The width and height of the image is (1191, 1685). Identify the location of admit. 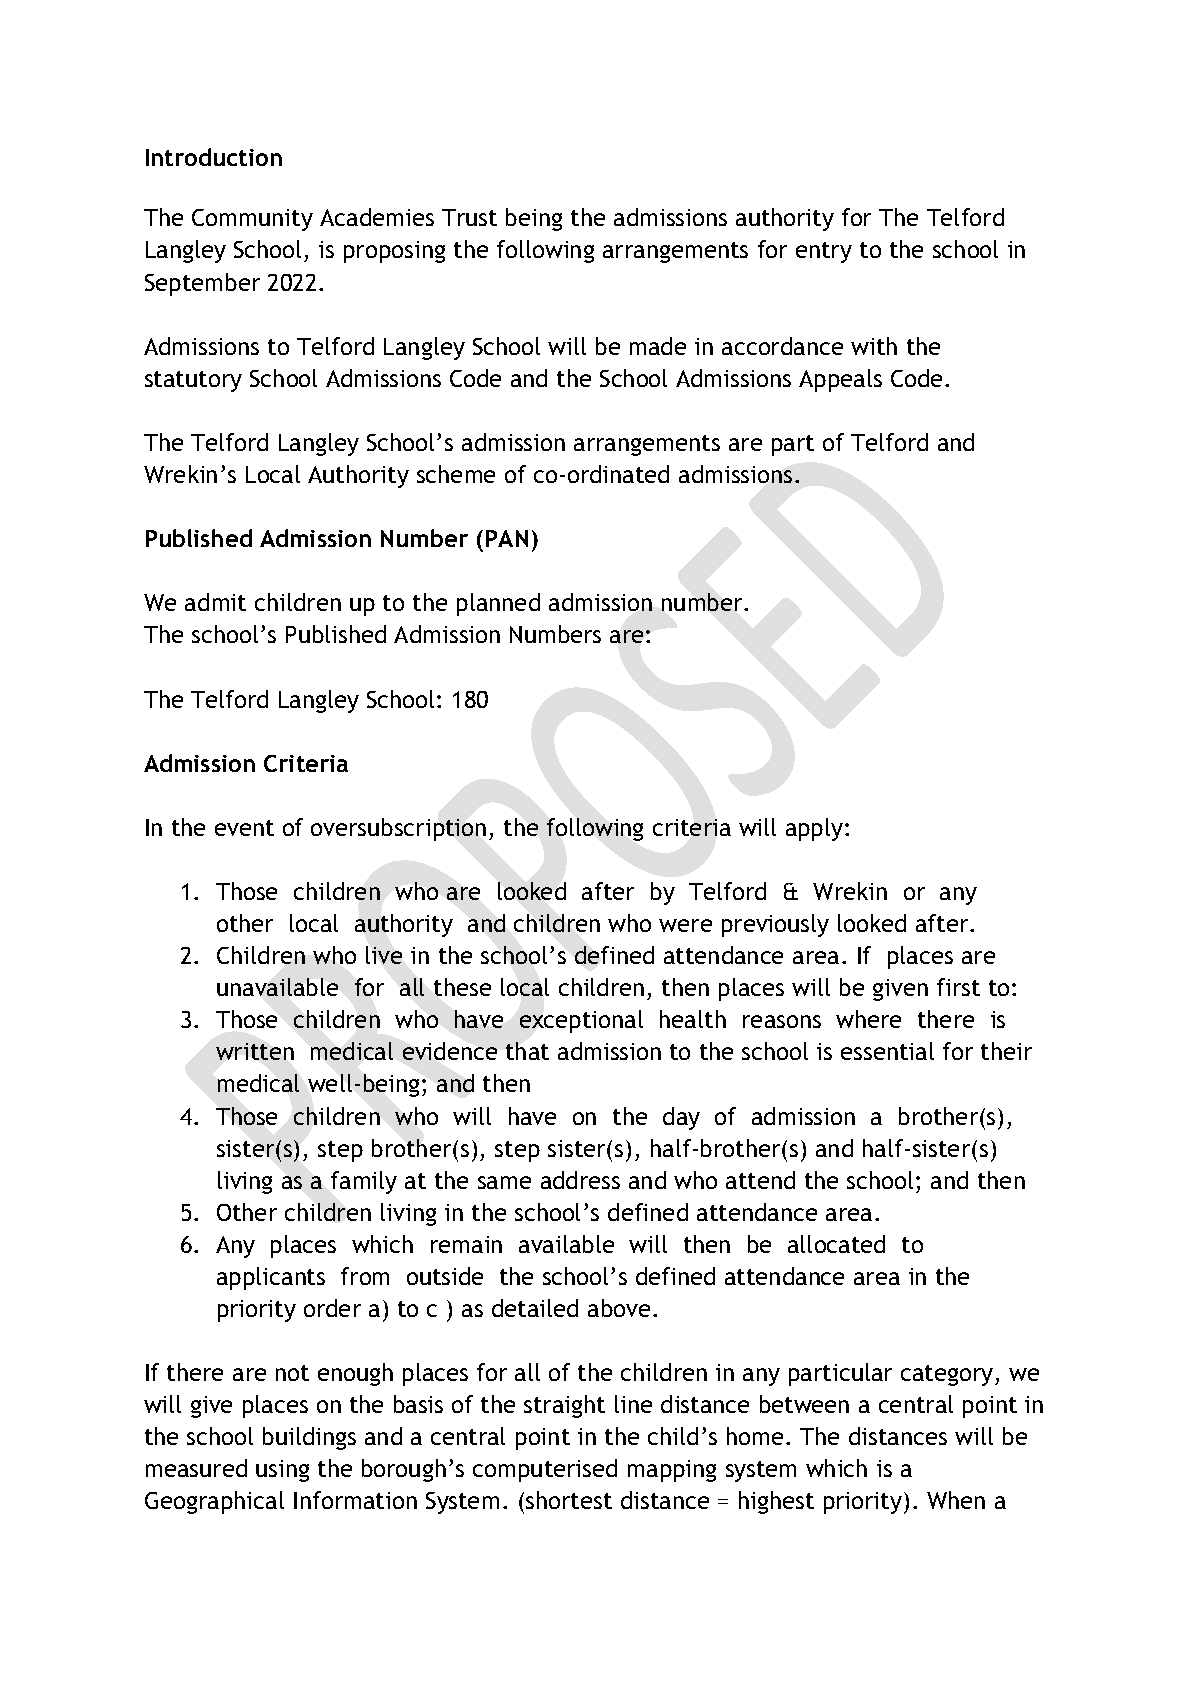
(215, 602).
